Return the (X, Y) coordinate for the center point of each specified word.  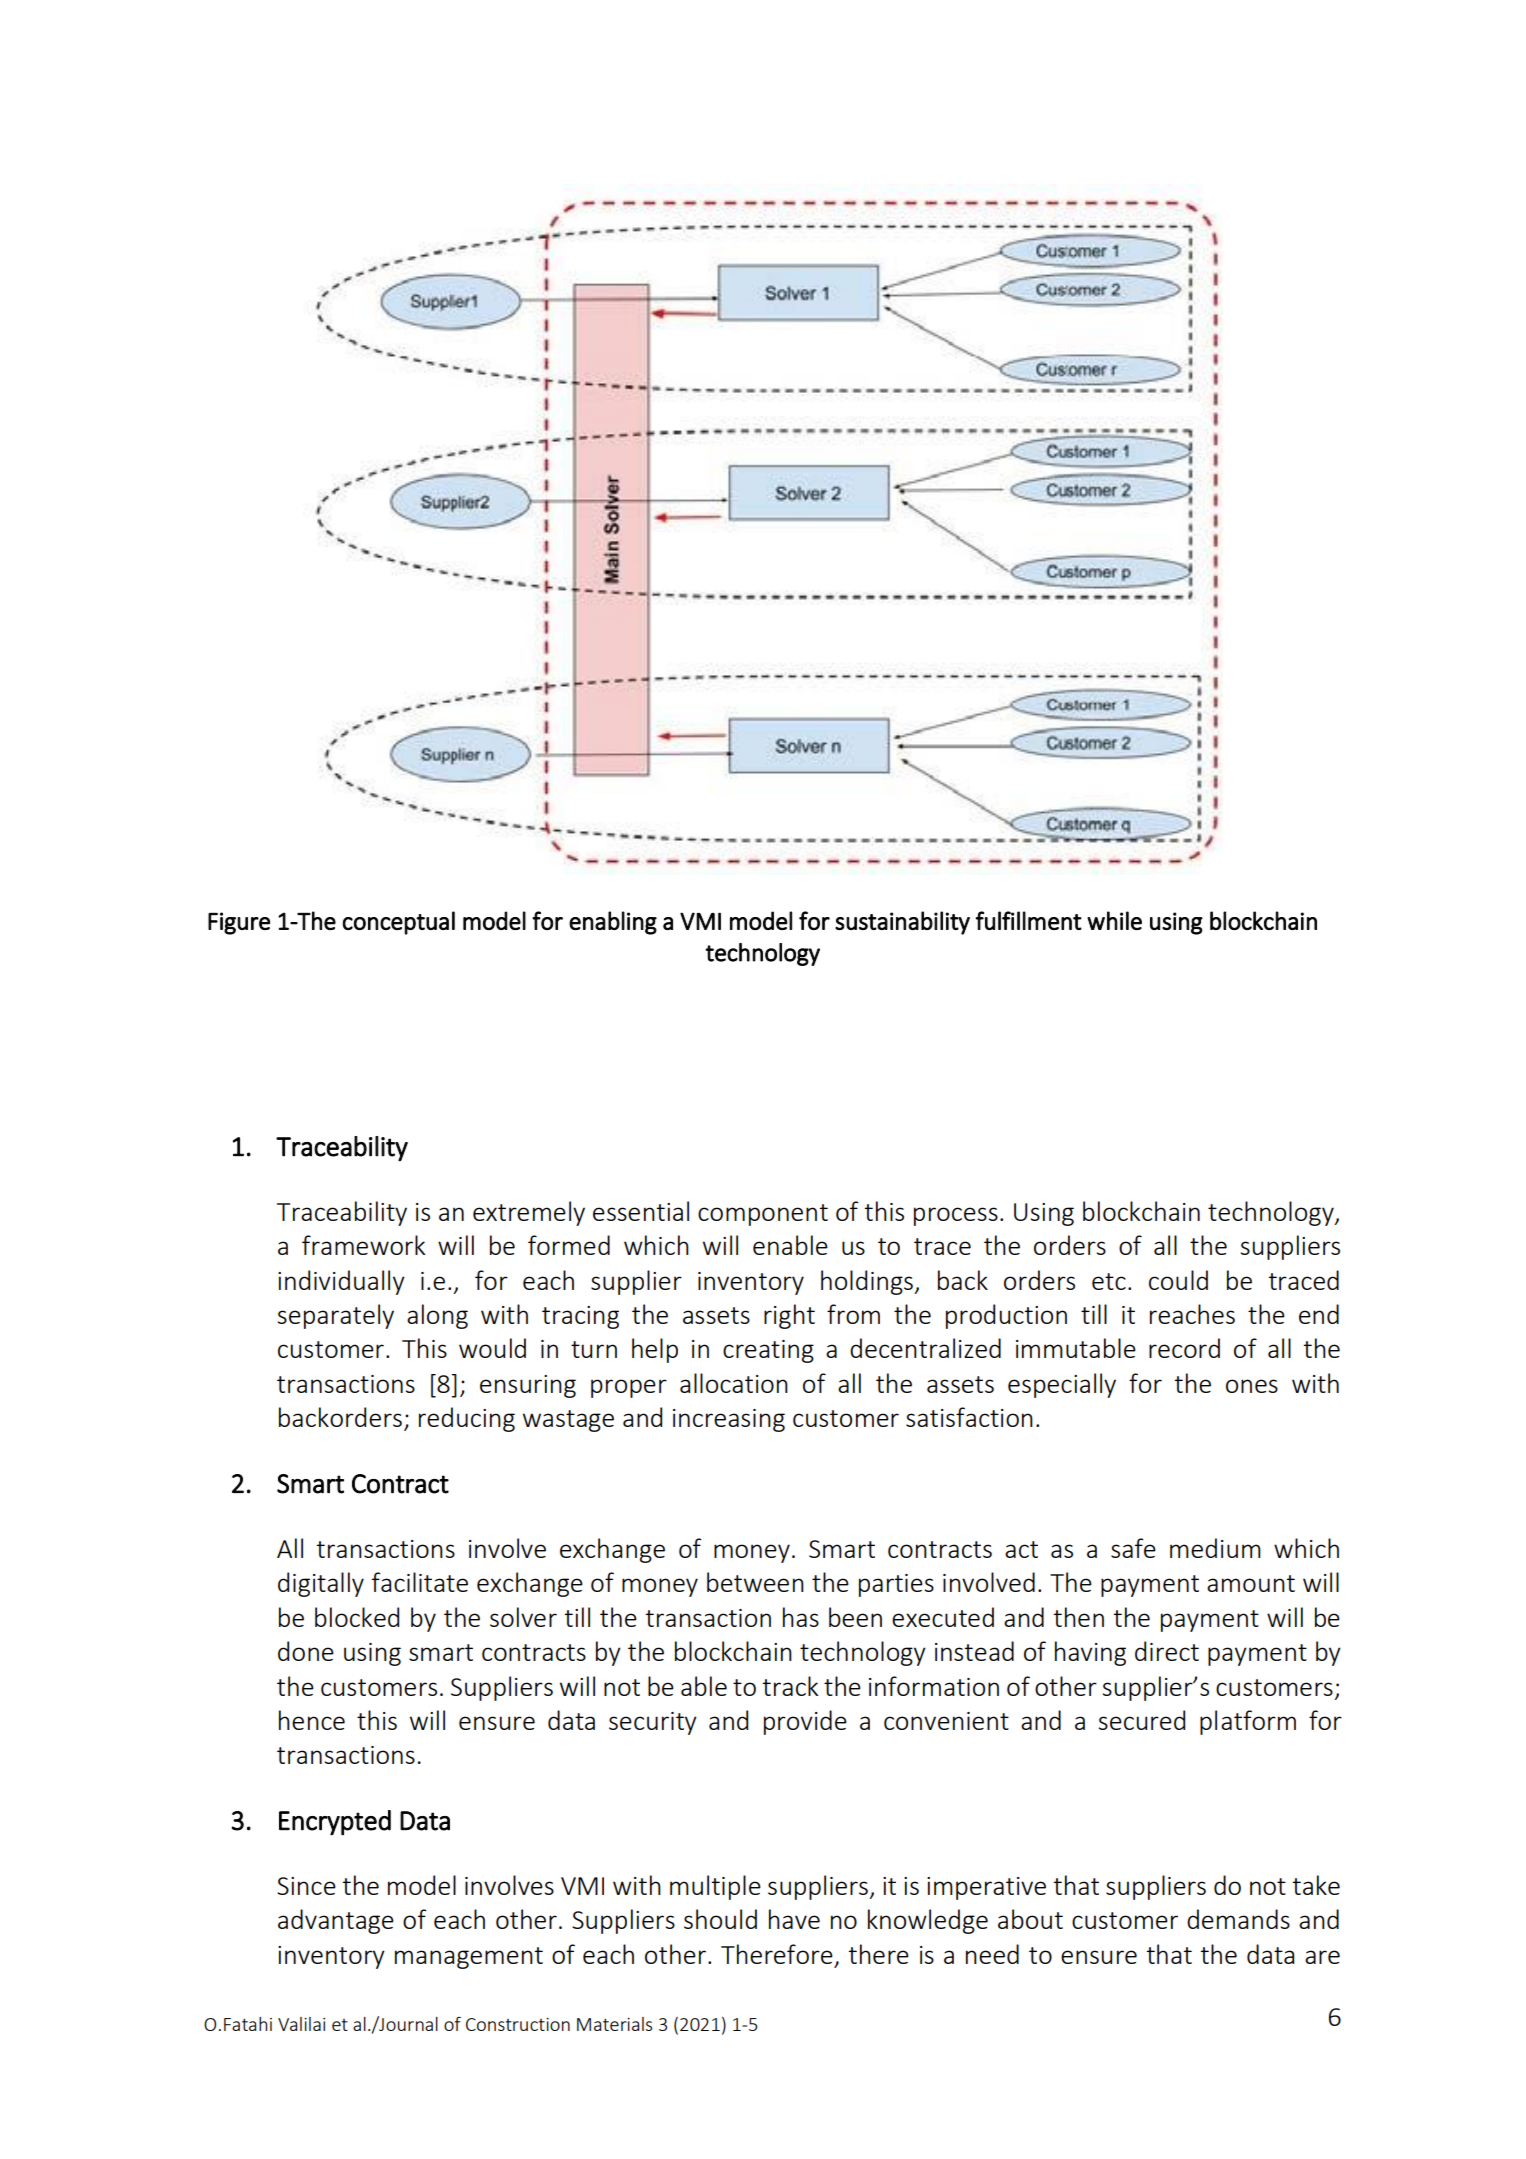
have (794, 1919)
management (469, 1958)
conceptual (398, 923)
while (1114, 920)
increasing (729, 1420)
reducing (467, 1419)
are (1322, 1957)
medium (1215, 1548)
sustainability (902, 923)
